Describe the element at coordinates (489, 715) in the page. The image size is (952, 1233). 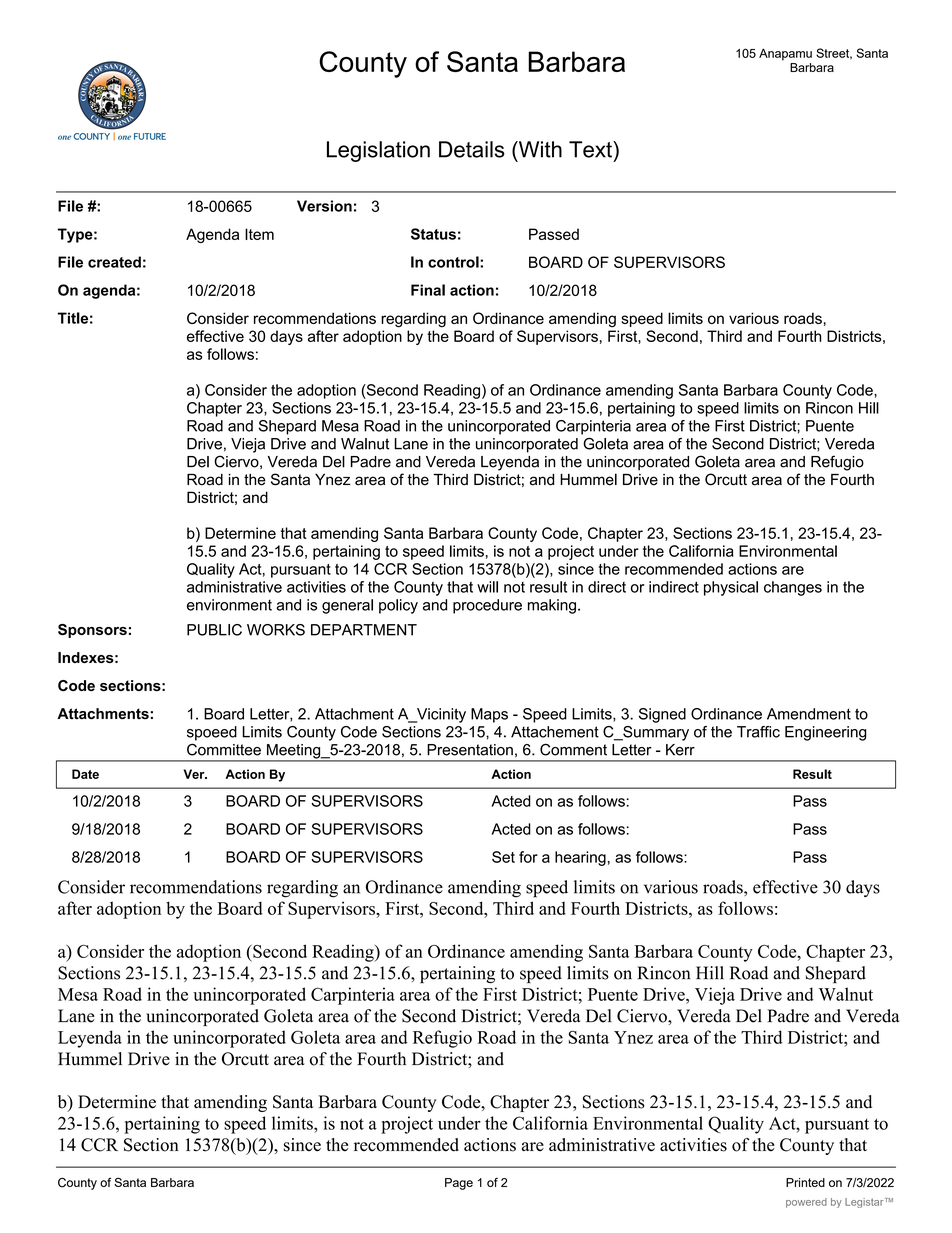
I see `Maps` at that location.
